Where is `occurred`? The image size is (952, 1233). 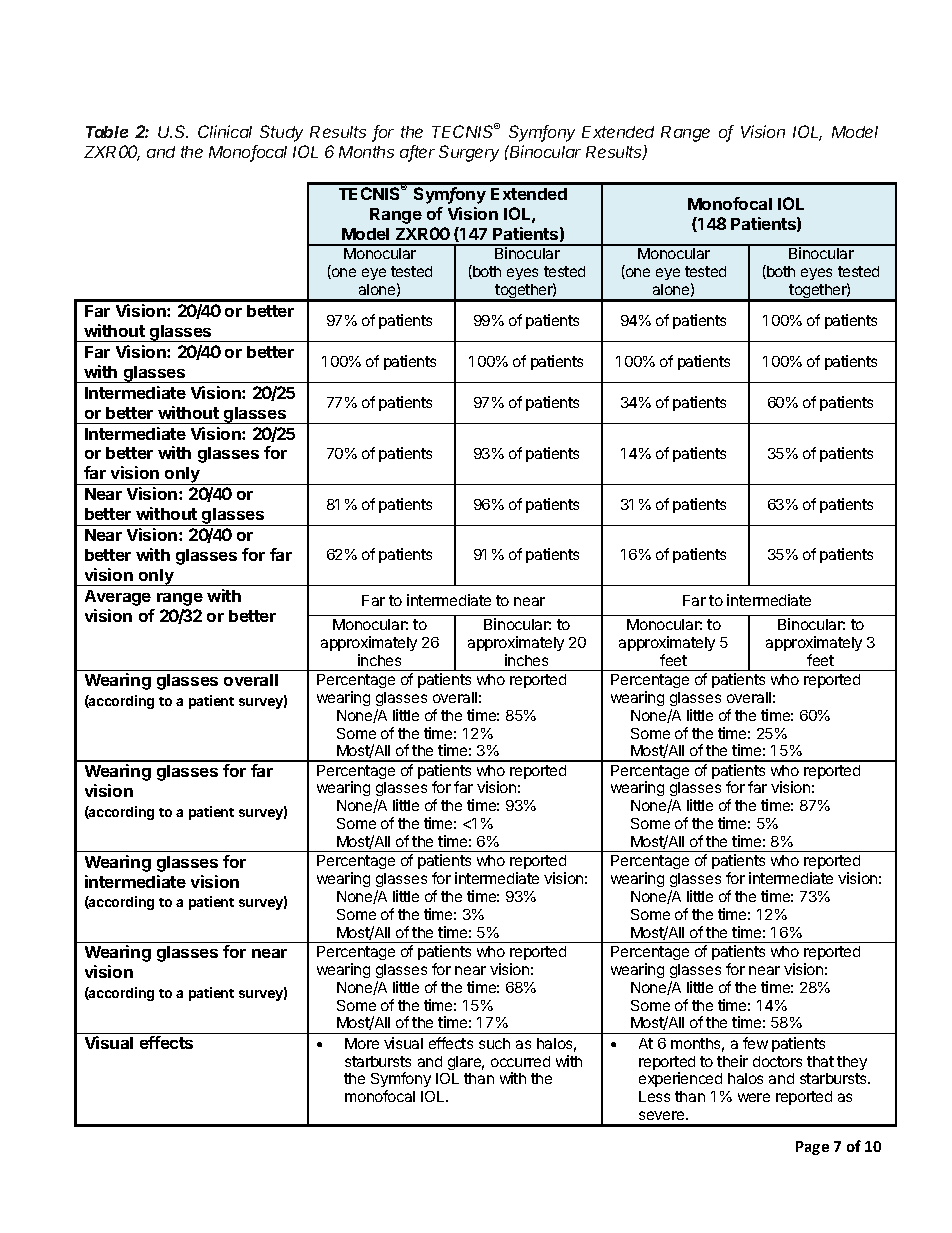 occurred is located at coordinates (520, 1061).
